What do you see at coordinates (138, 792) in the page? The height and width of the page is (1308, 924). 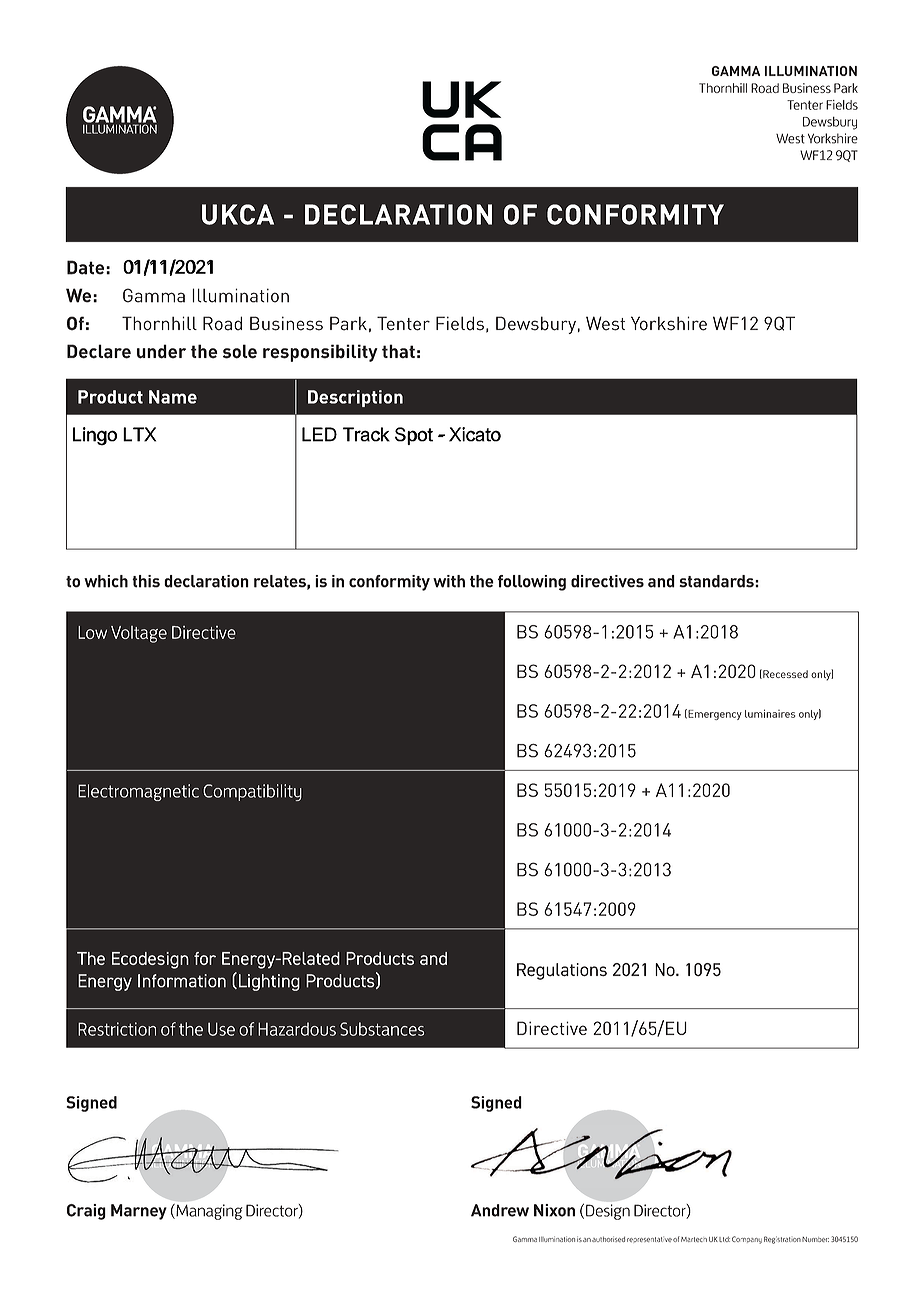 I see `Electromagnetic` at bounding box center [138, 792].
